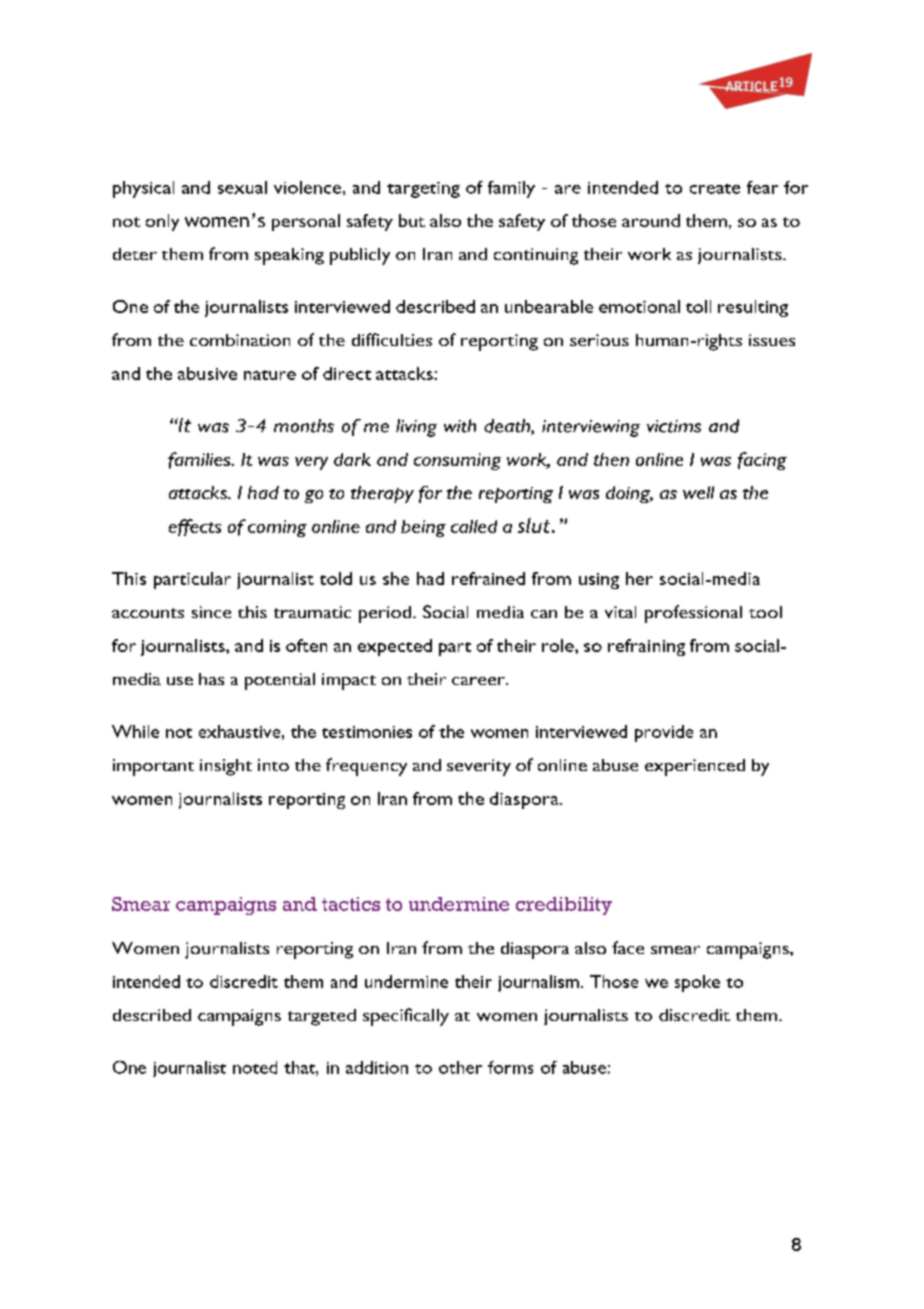  Describe the element at coordinates (255, 1067) in the screenshot. I see `noted` at that location.
